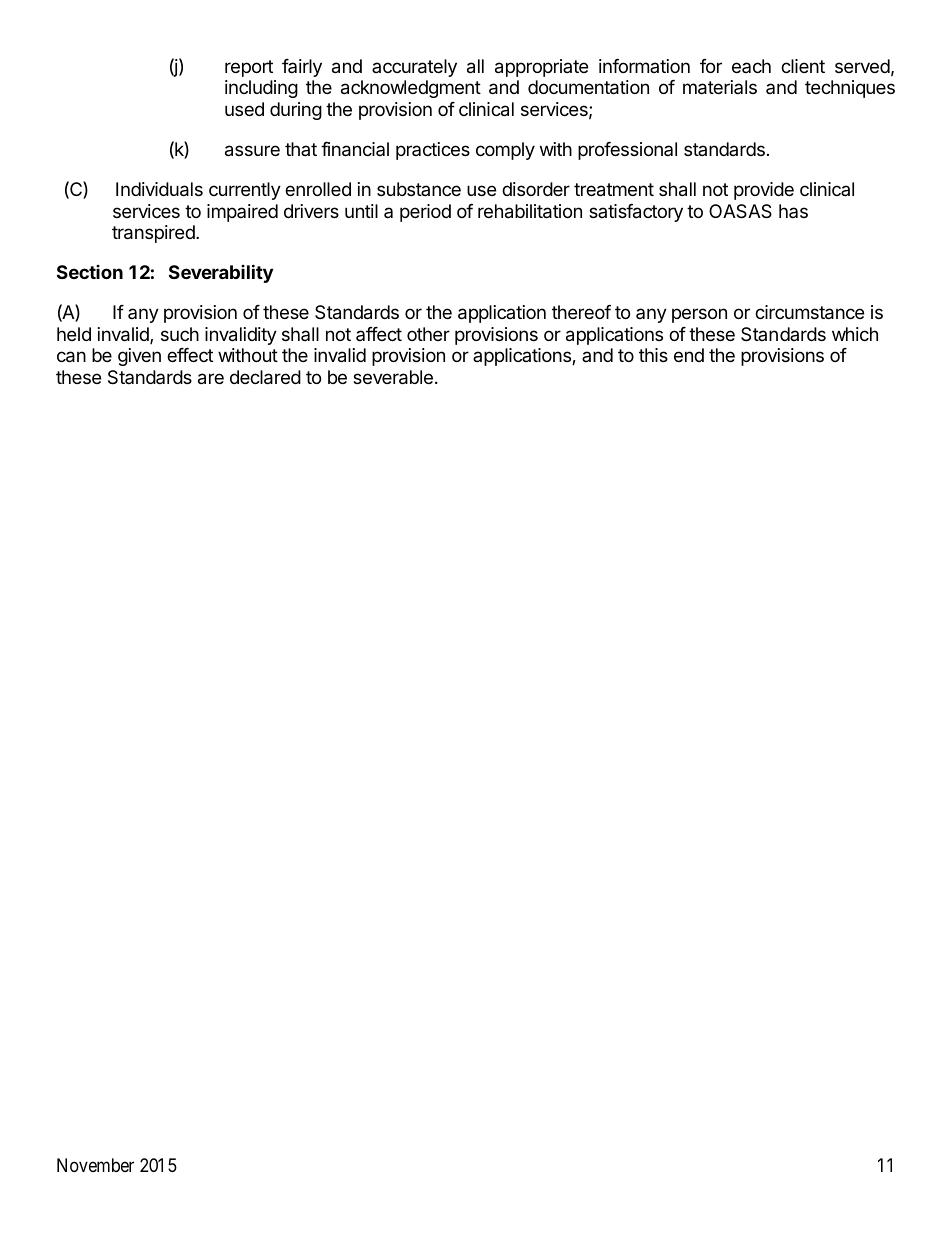 This image has height=1233, width=952. What do you see at coordinates (689, 355) in the image?
I see `end` at bounding box center [689, 355].
